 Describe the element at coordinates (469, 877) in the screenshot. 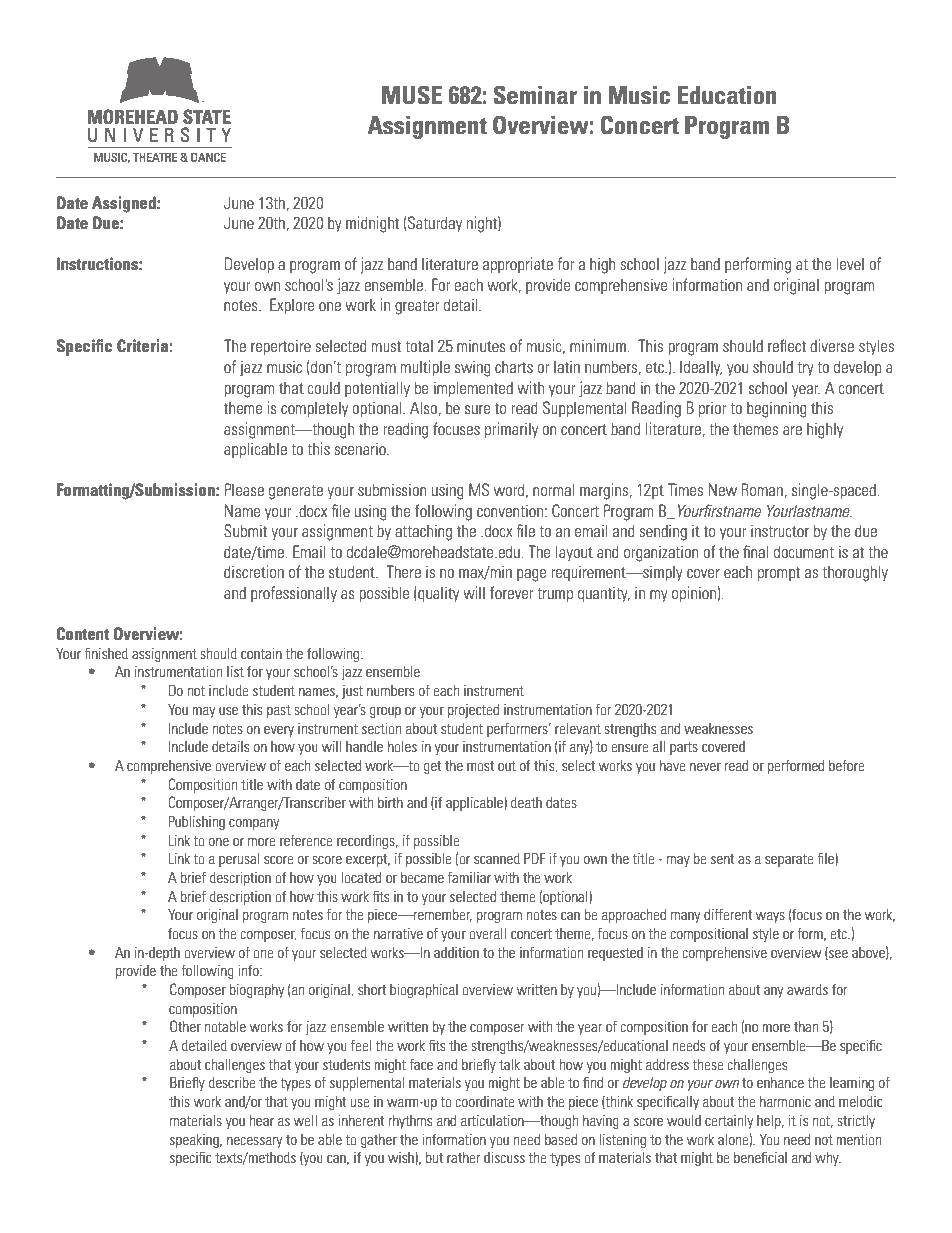

I see `familiar` at that location.
